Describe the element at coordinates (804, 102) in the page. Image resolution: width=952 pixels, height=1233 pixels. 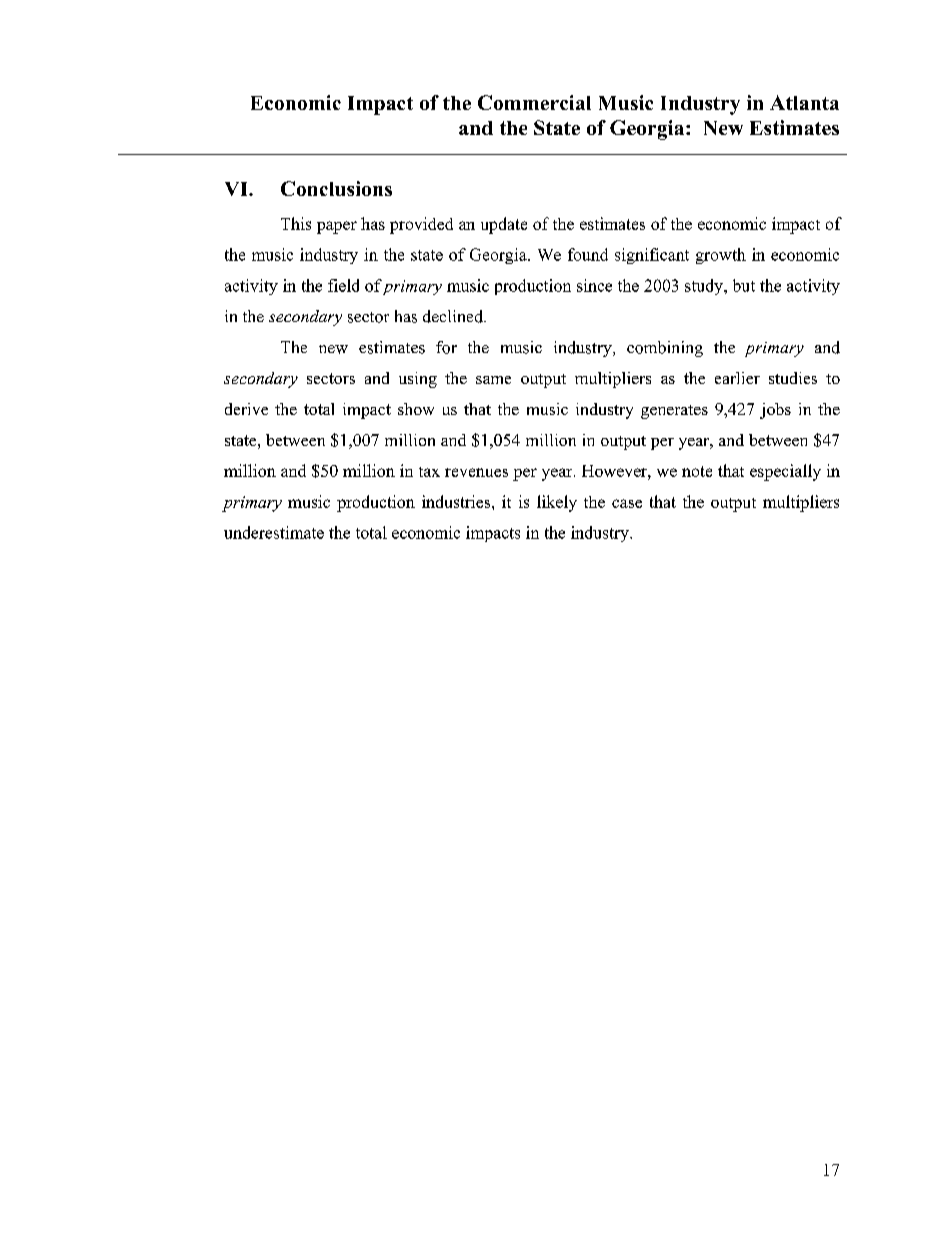
I see `Atlanta` at that location.
